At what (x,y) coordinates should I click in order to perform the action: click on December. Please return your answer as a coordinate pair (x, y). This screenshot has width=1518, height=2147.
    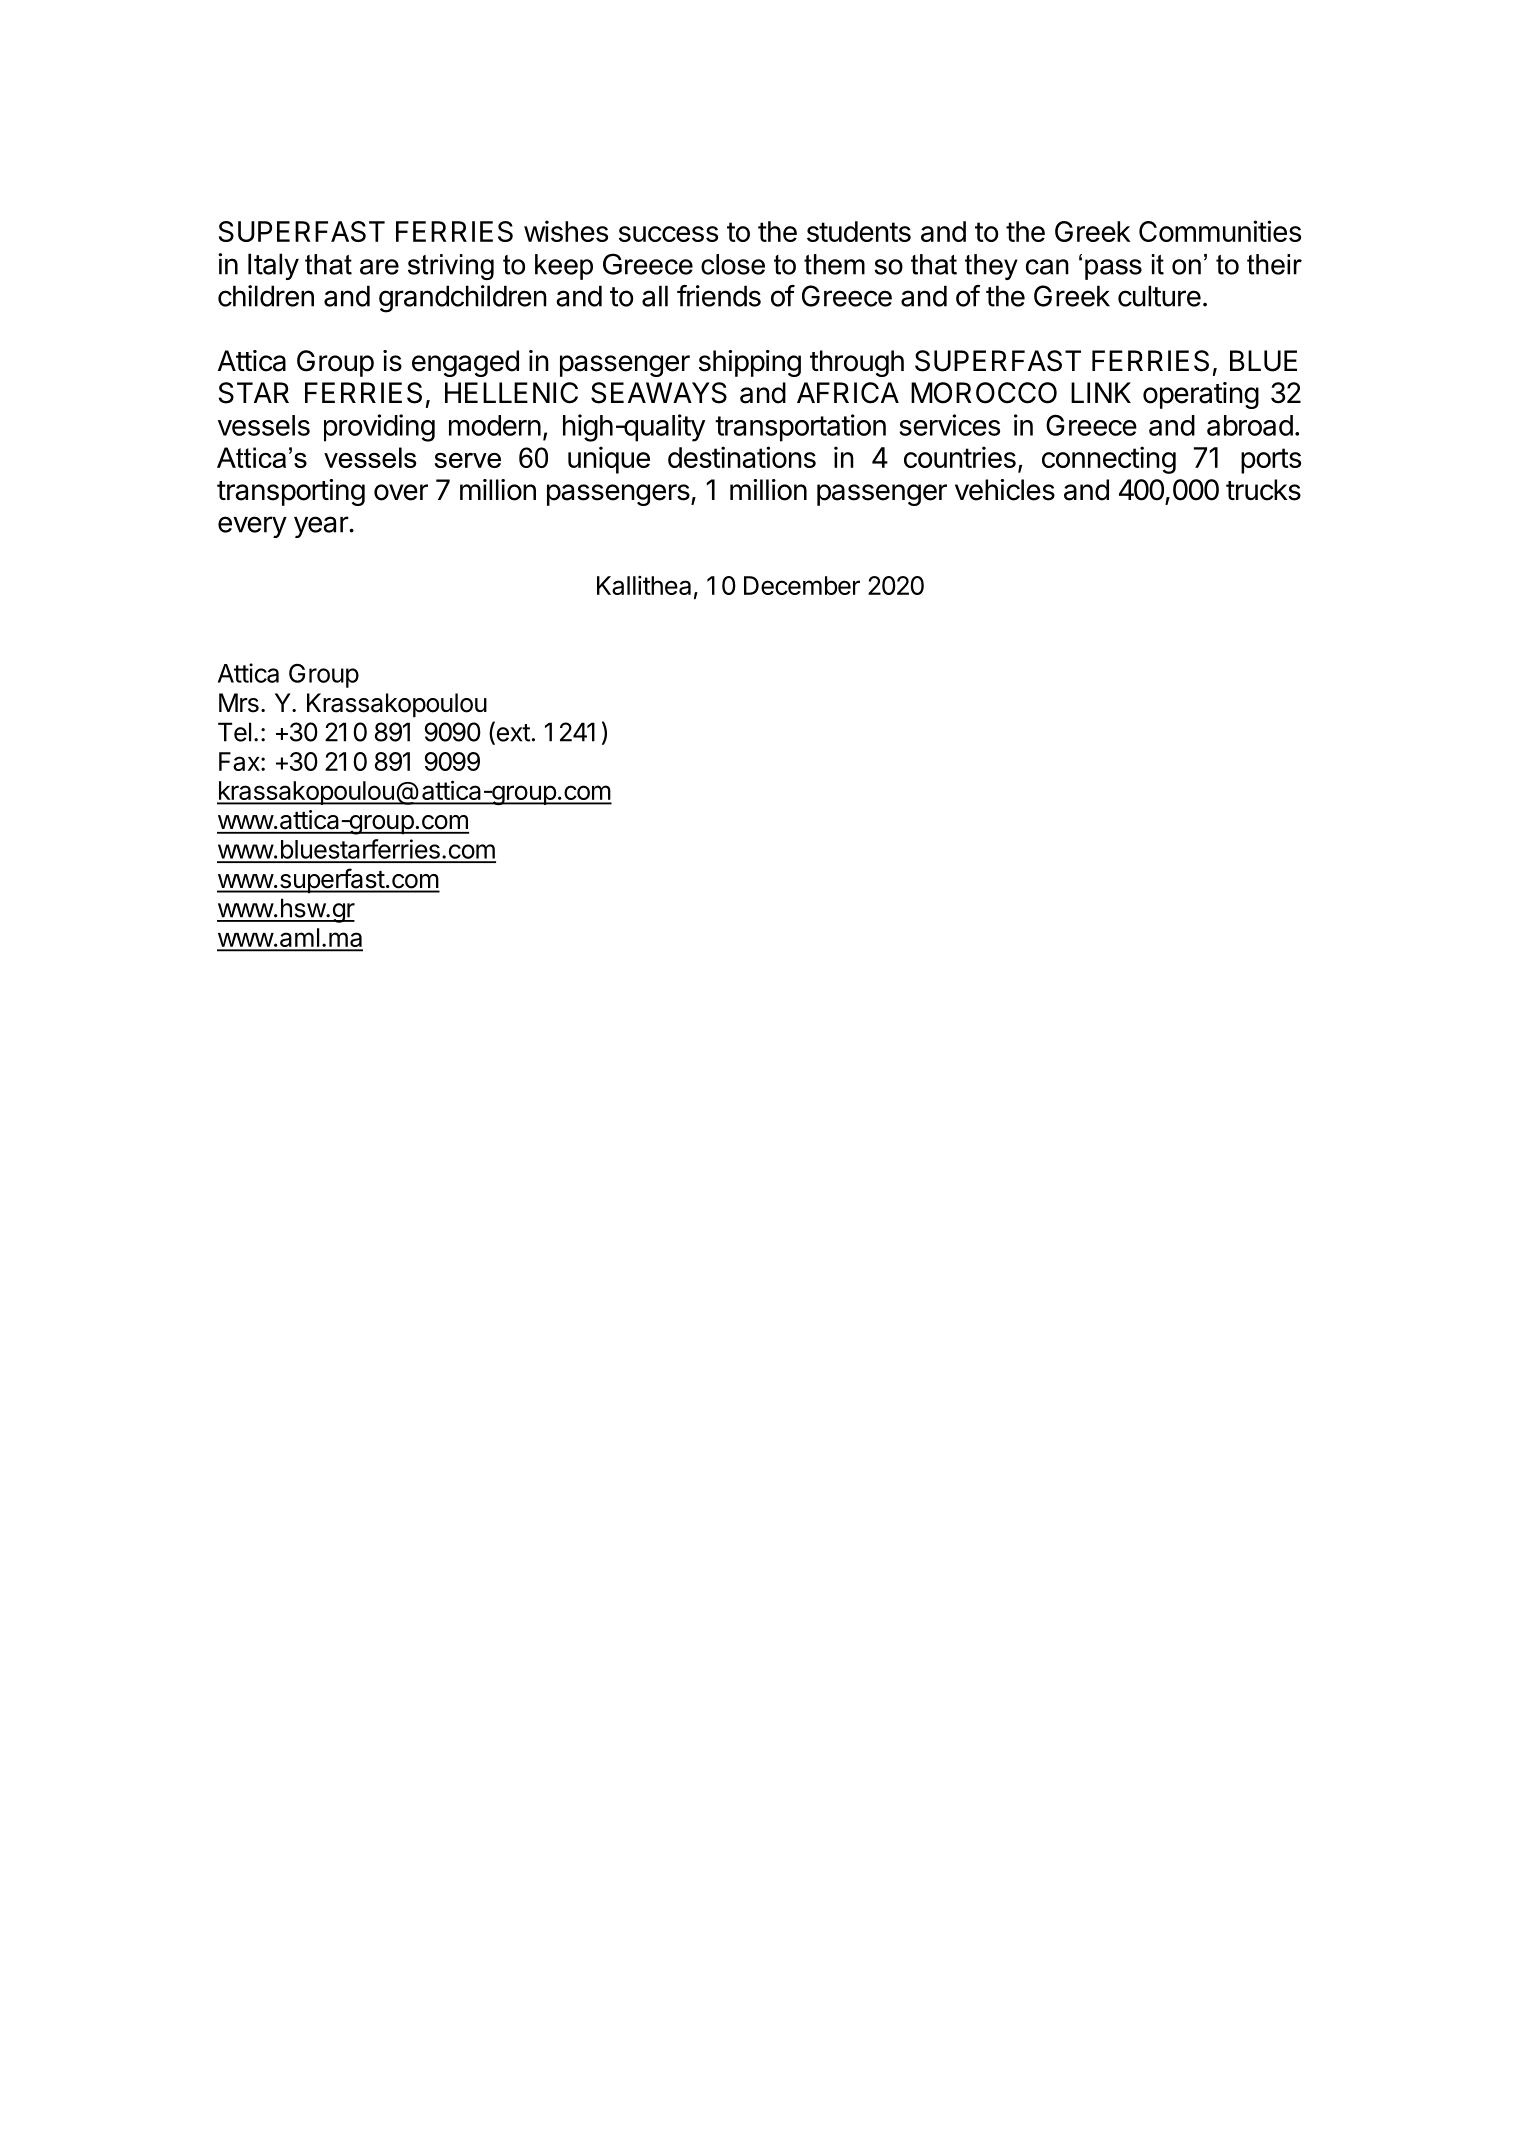
    Looking at the image, I should click on (802, 585).
